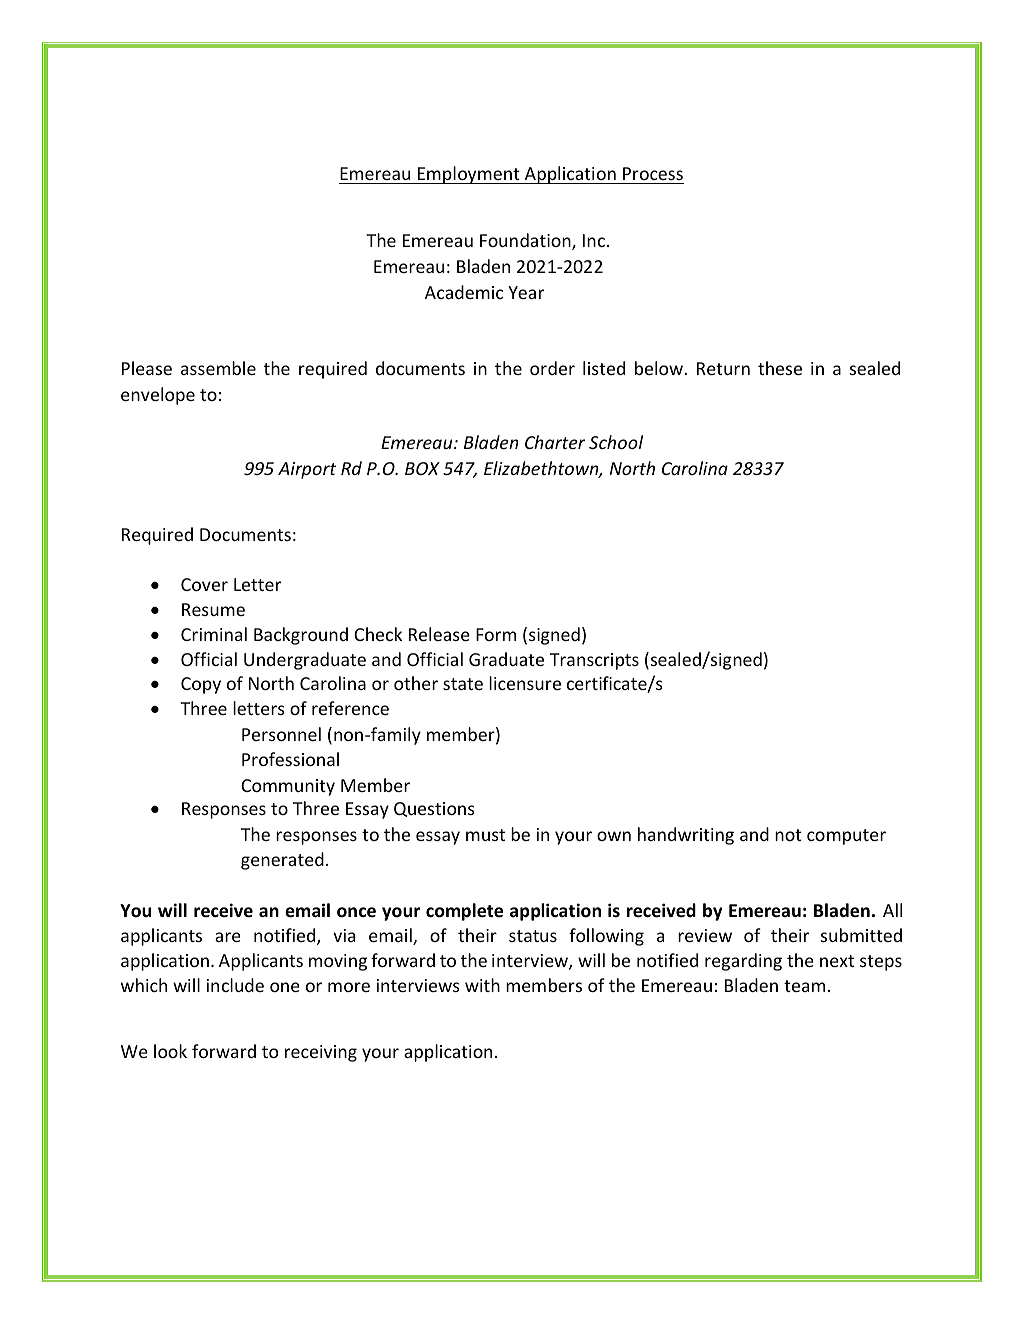  Describe the element at coordinates (525, 683) in the image. I see `licensure` at that location.
